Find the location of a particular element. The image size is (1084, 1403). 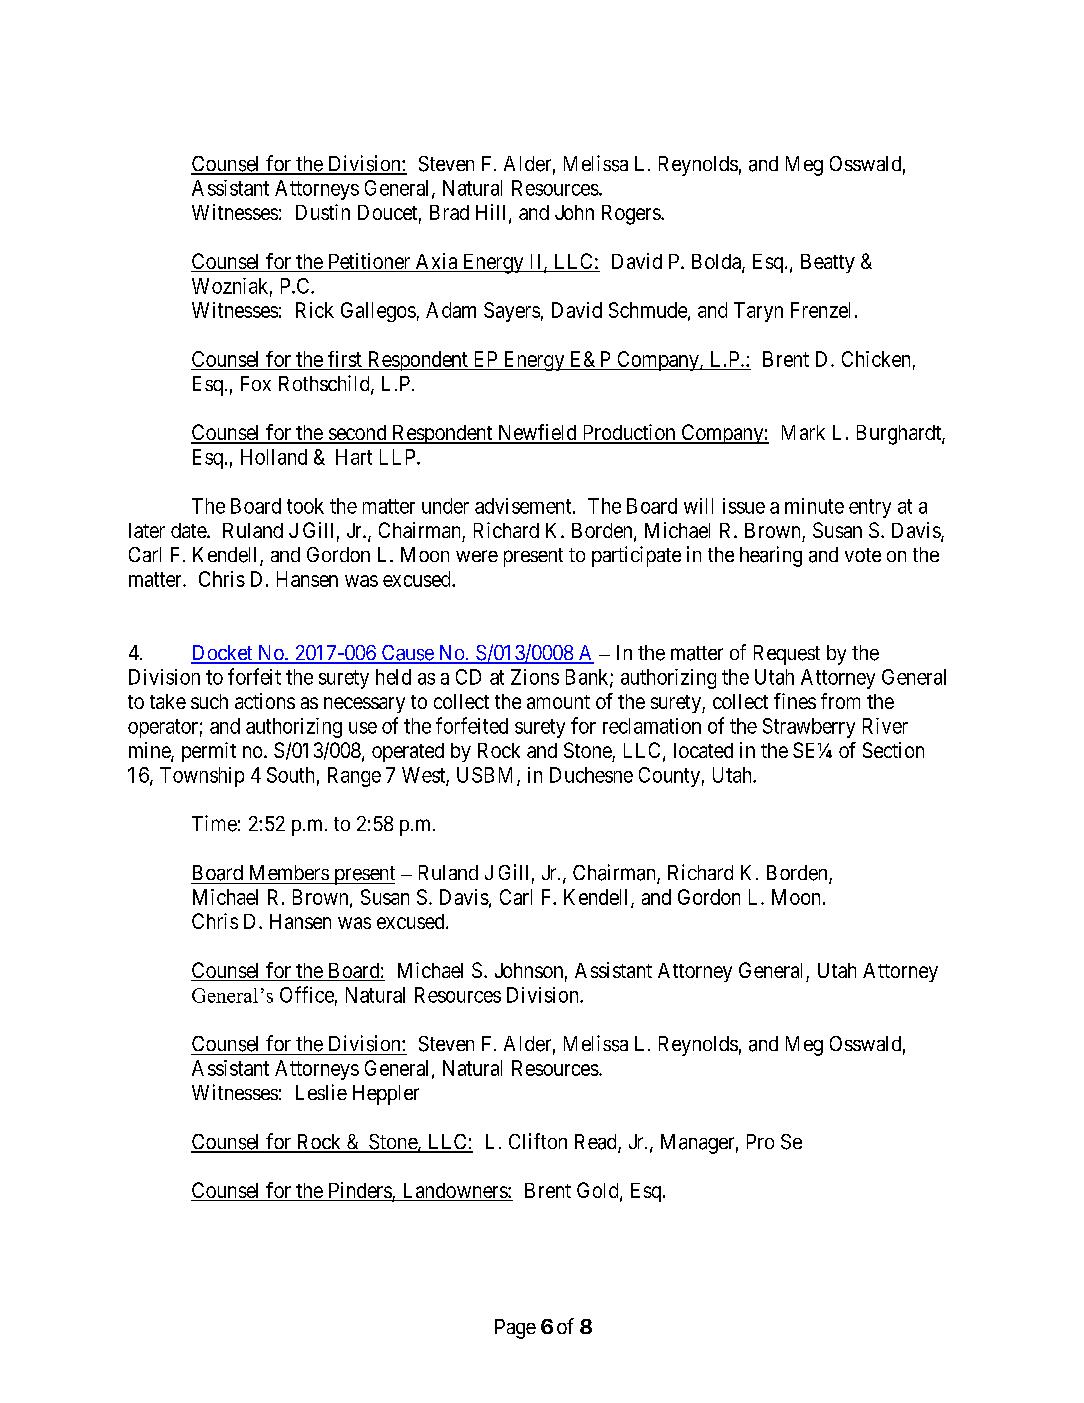

Read is located at coordinates (597, 1143).
